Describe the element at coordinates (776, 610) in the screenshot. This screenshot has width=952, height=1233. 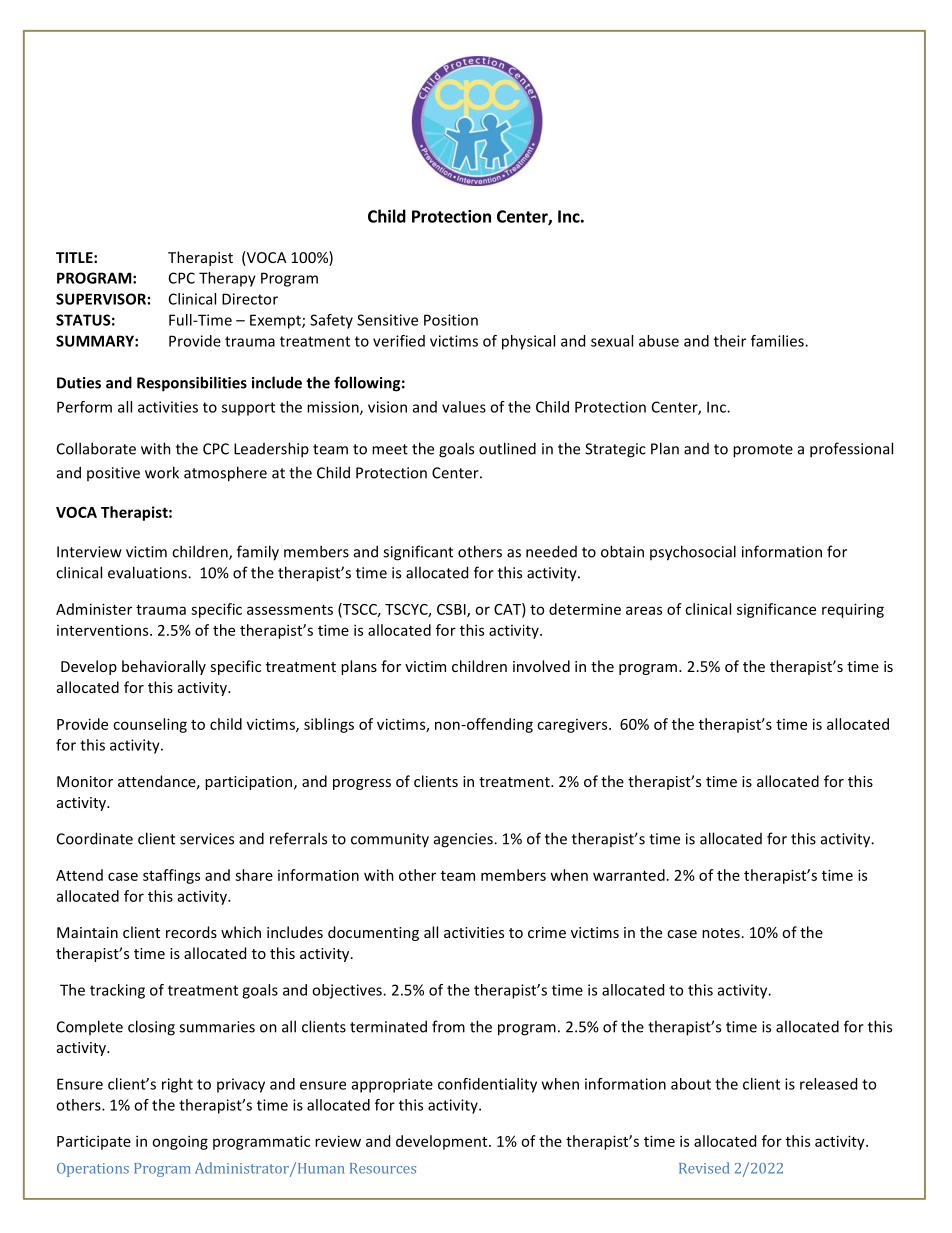
I see `significance` at that location.
